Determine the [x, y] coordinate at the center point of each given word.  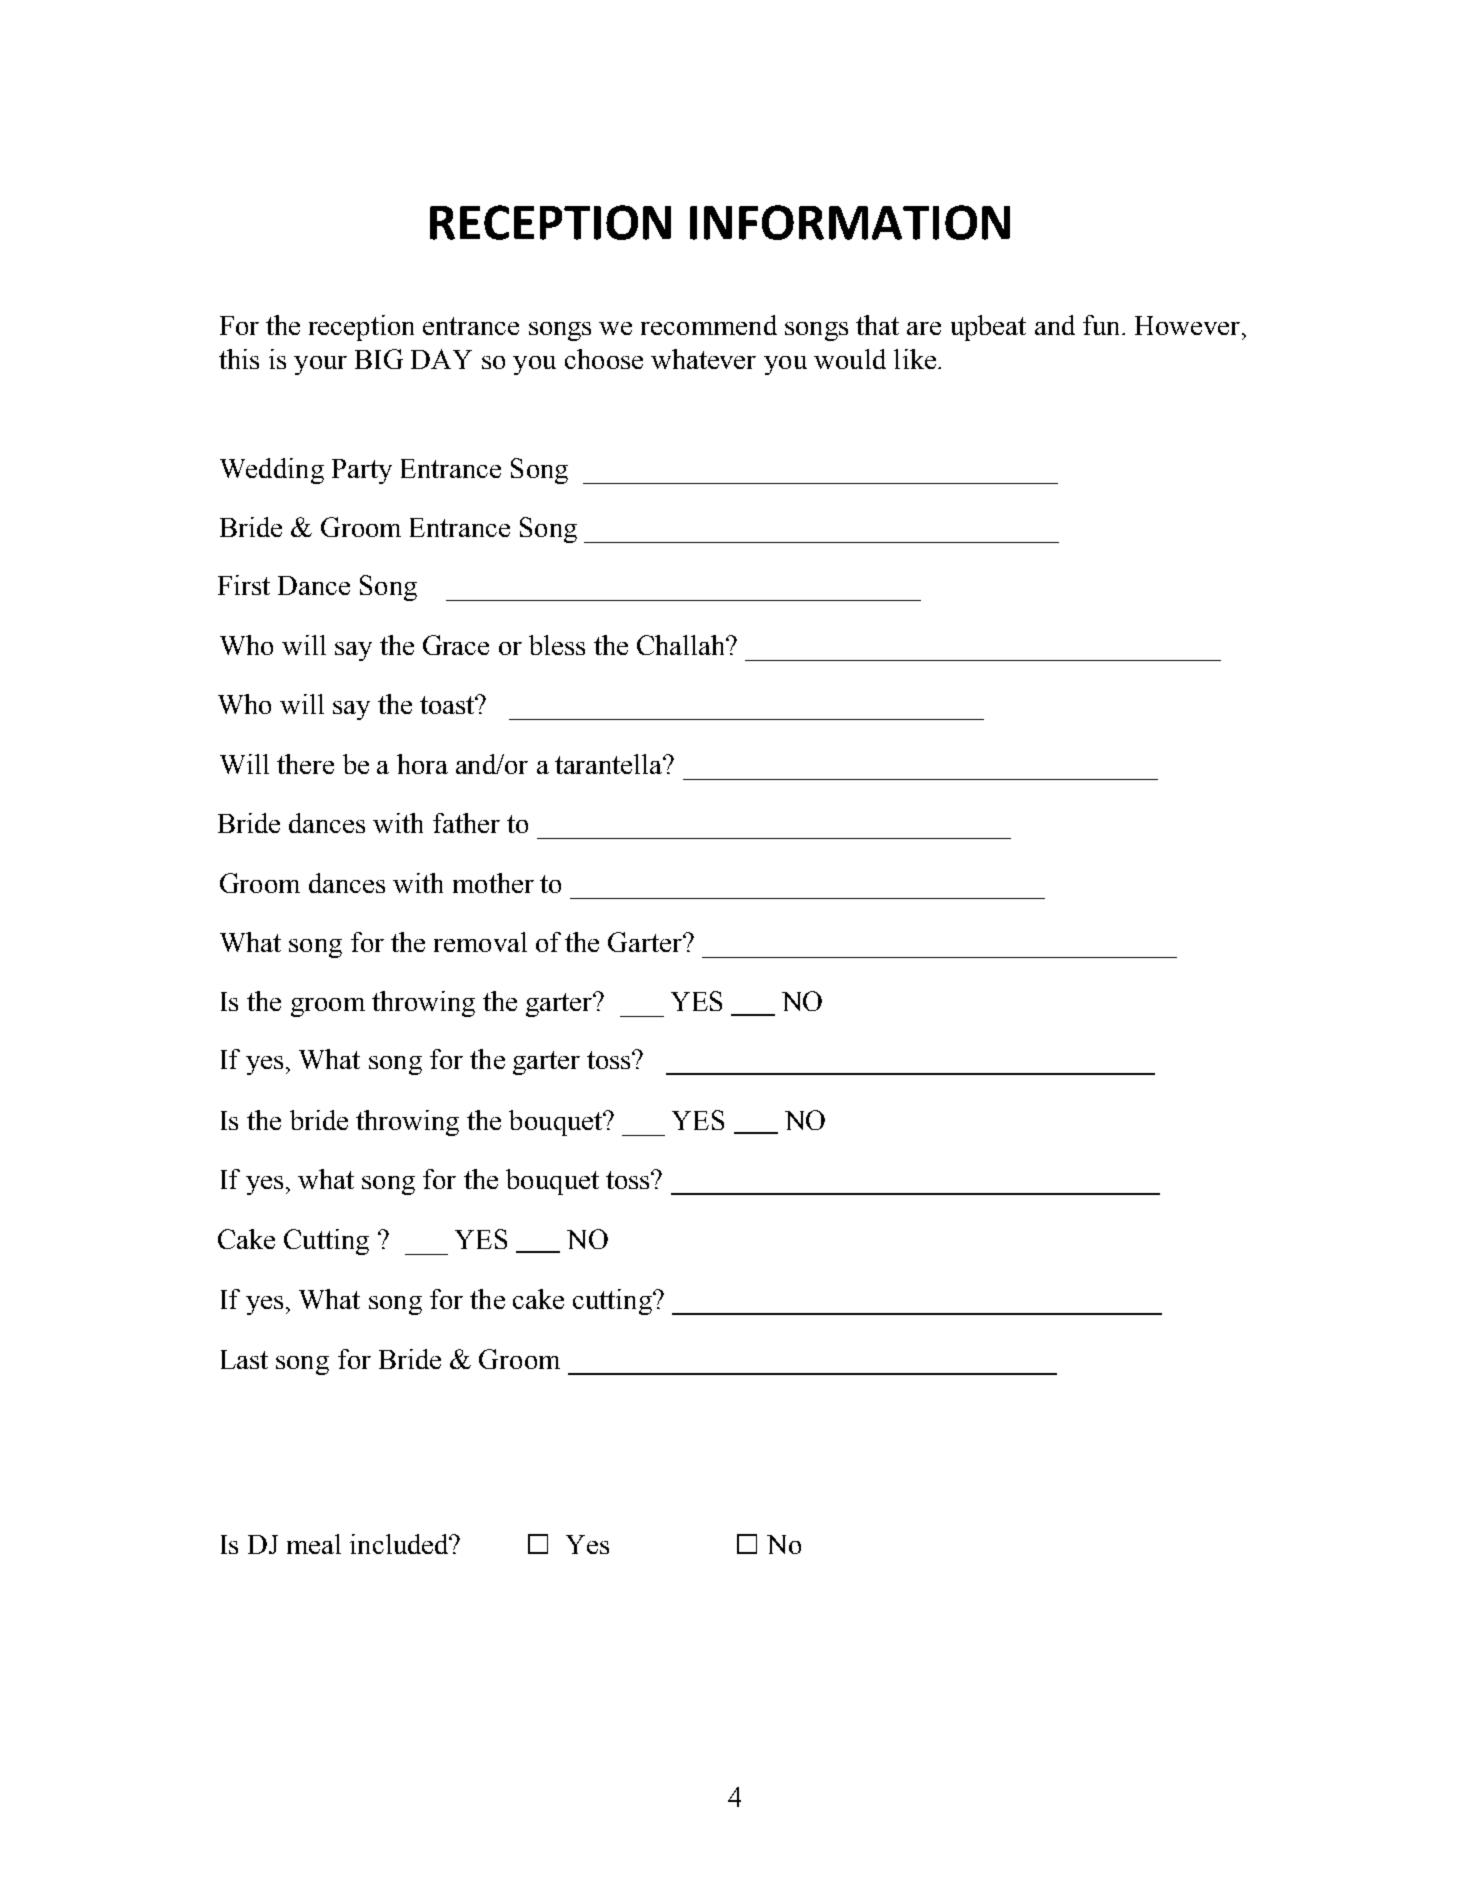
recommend [709, 325]
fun [1103, 325]
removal [480, 942]
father [466, 823]
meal [314, 1544]
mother [493, 883]
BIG [379, 359]
